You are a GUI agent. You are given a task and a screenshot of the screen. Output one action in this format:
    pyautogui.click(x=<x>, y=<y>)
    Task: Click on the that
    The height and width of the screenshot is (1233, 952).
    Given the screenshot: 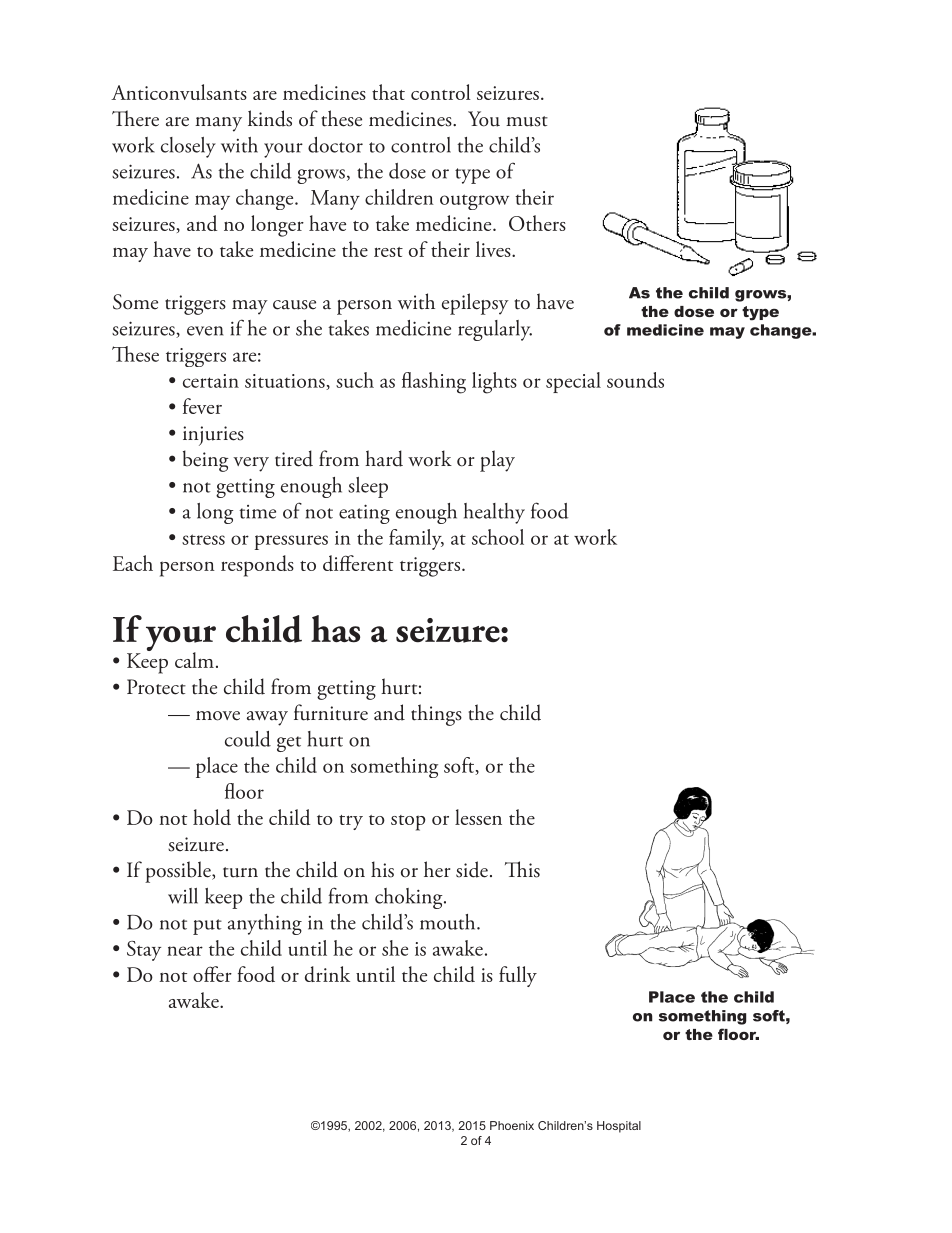 What is the action you would take?
    pyautogui.click(x=388, y=92)
